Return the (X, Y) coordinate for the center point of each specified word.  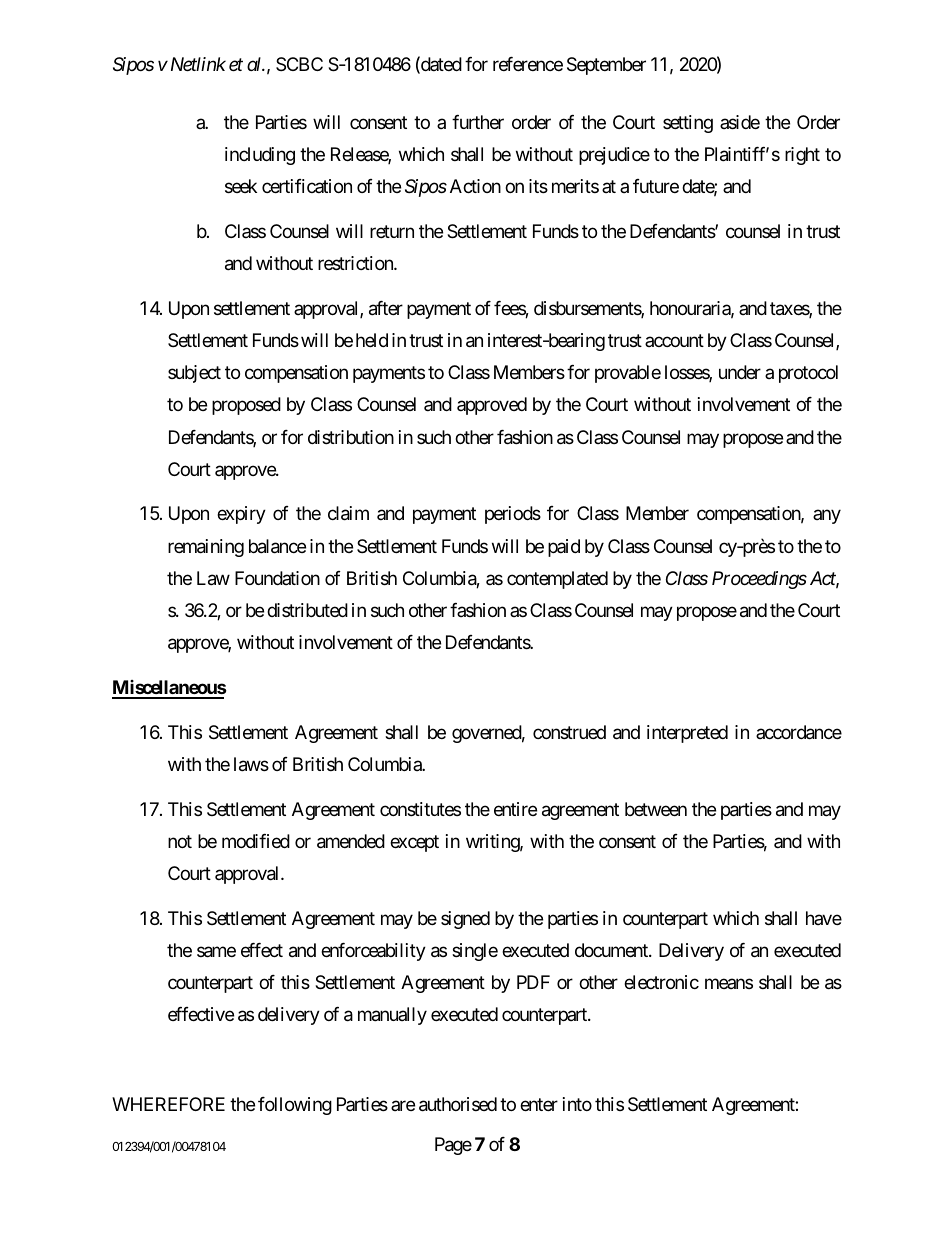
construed (569, 732)
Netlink (196, 64)
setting (688, 124)
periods (513, 515)
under (740, 372)
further (478, 122)
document (612, 950)
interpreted (687, 734)
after (386, 308)
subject (194, 374)
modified (256, 841)
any (827, 517)
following (295, 1106)
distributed (307, 610)
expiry (241, 515)
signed (465, 920)
